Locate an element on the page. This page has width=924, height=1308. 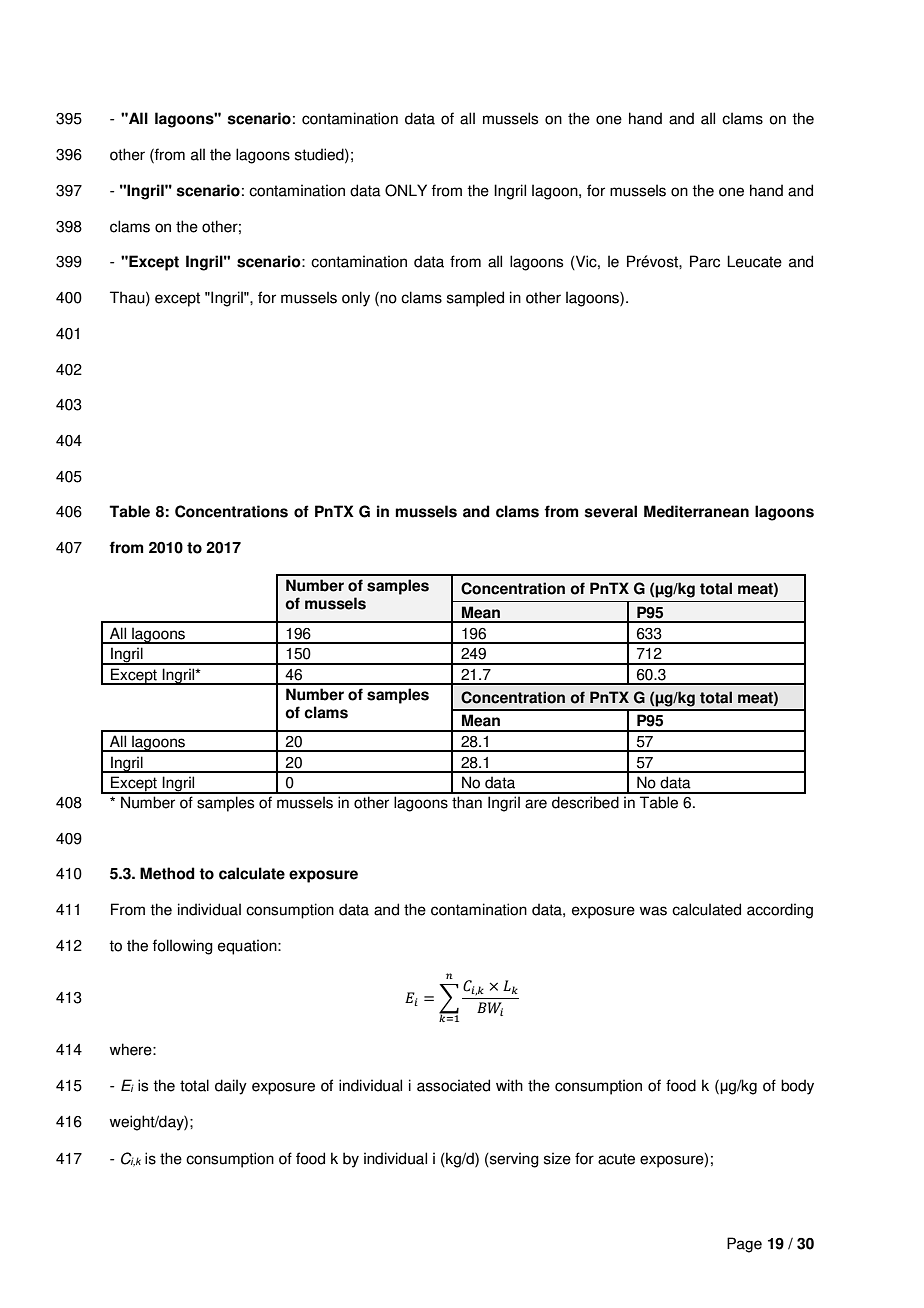
Parc is located at coordinates (705, 261).
